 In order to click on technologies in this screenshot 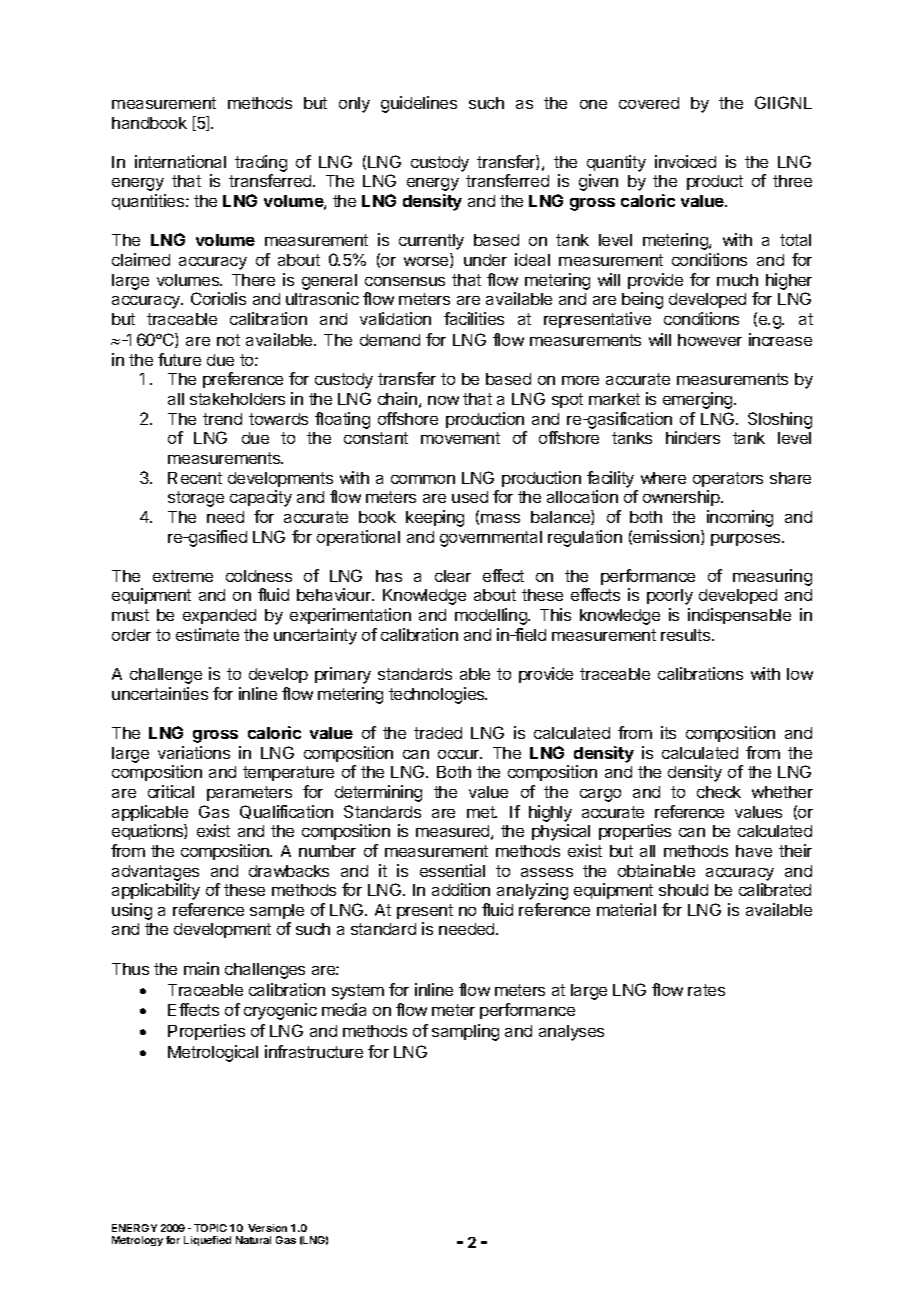, I will do `click(438, 695)`.
